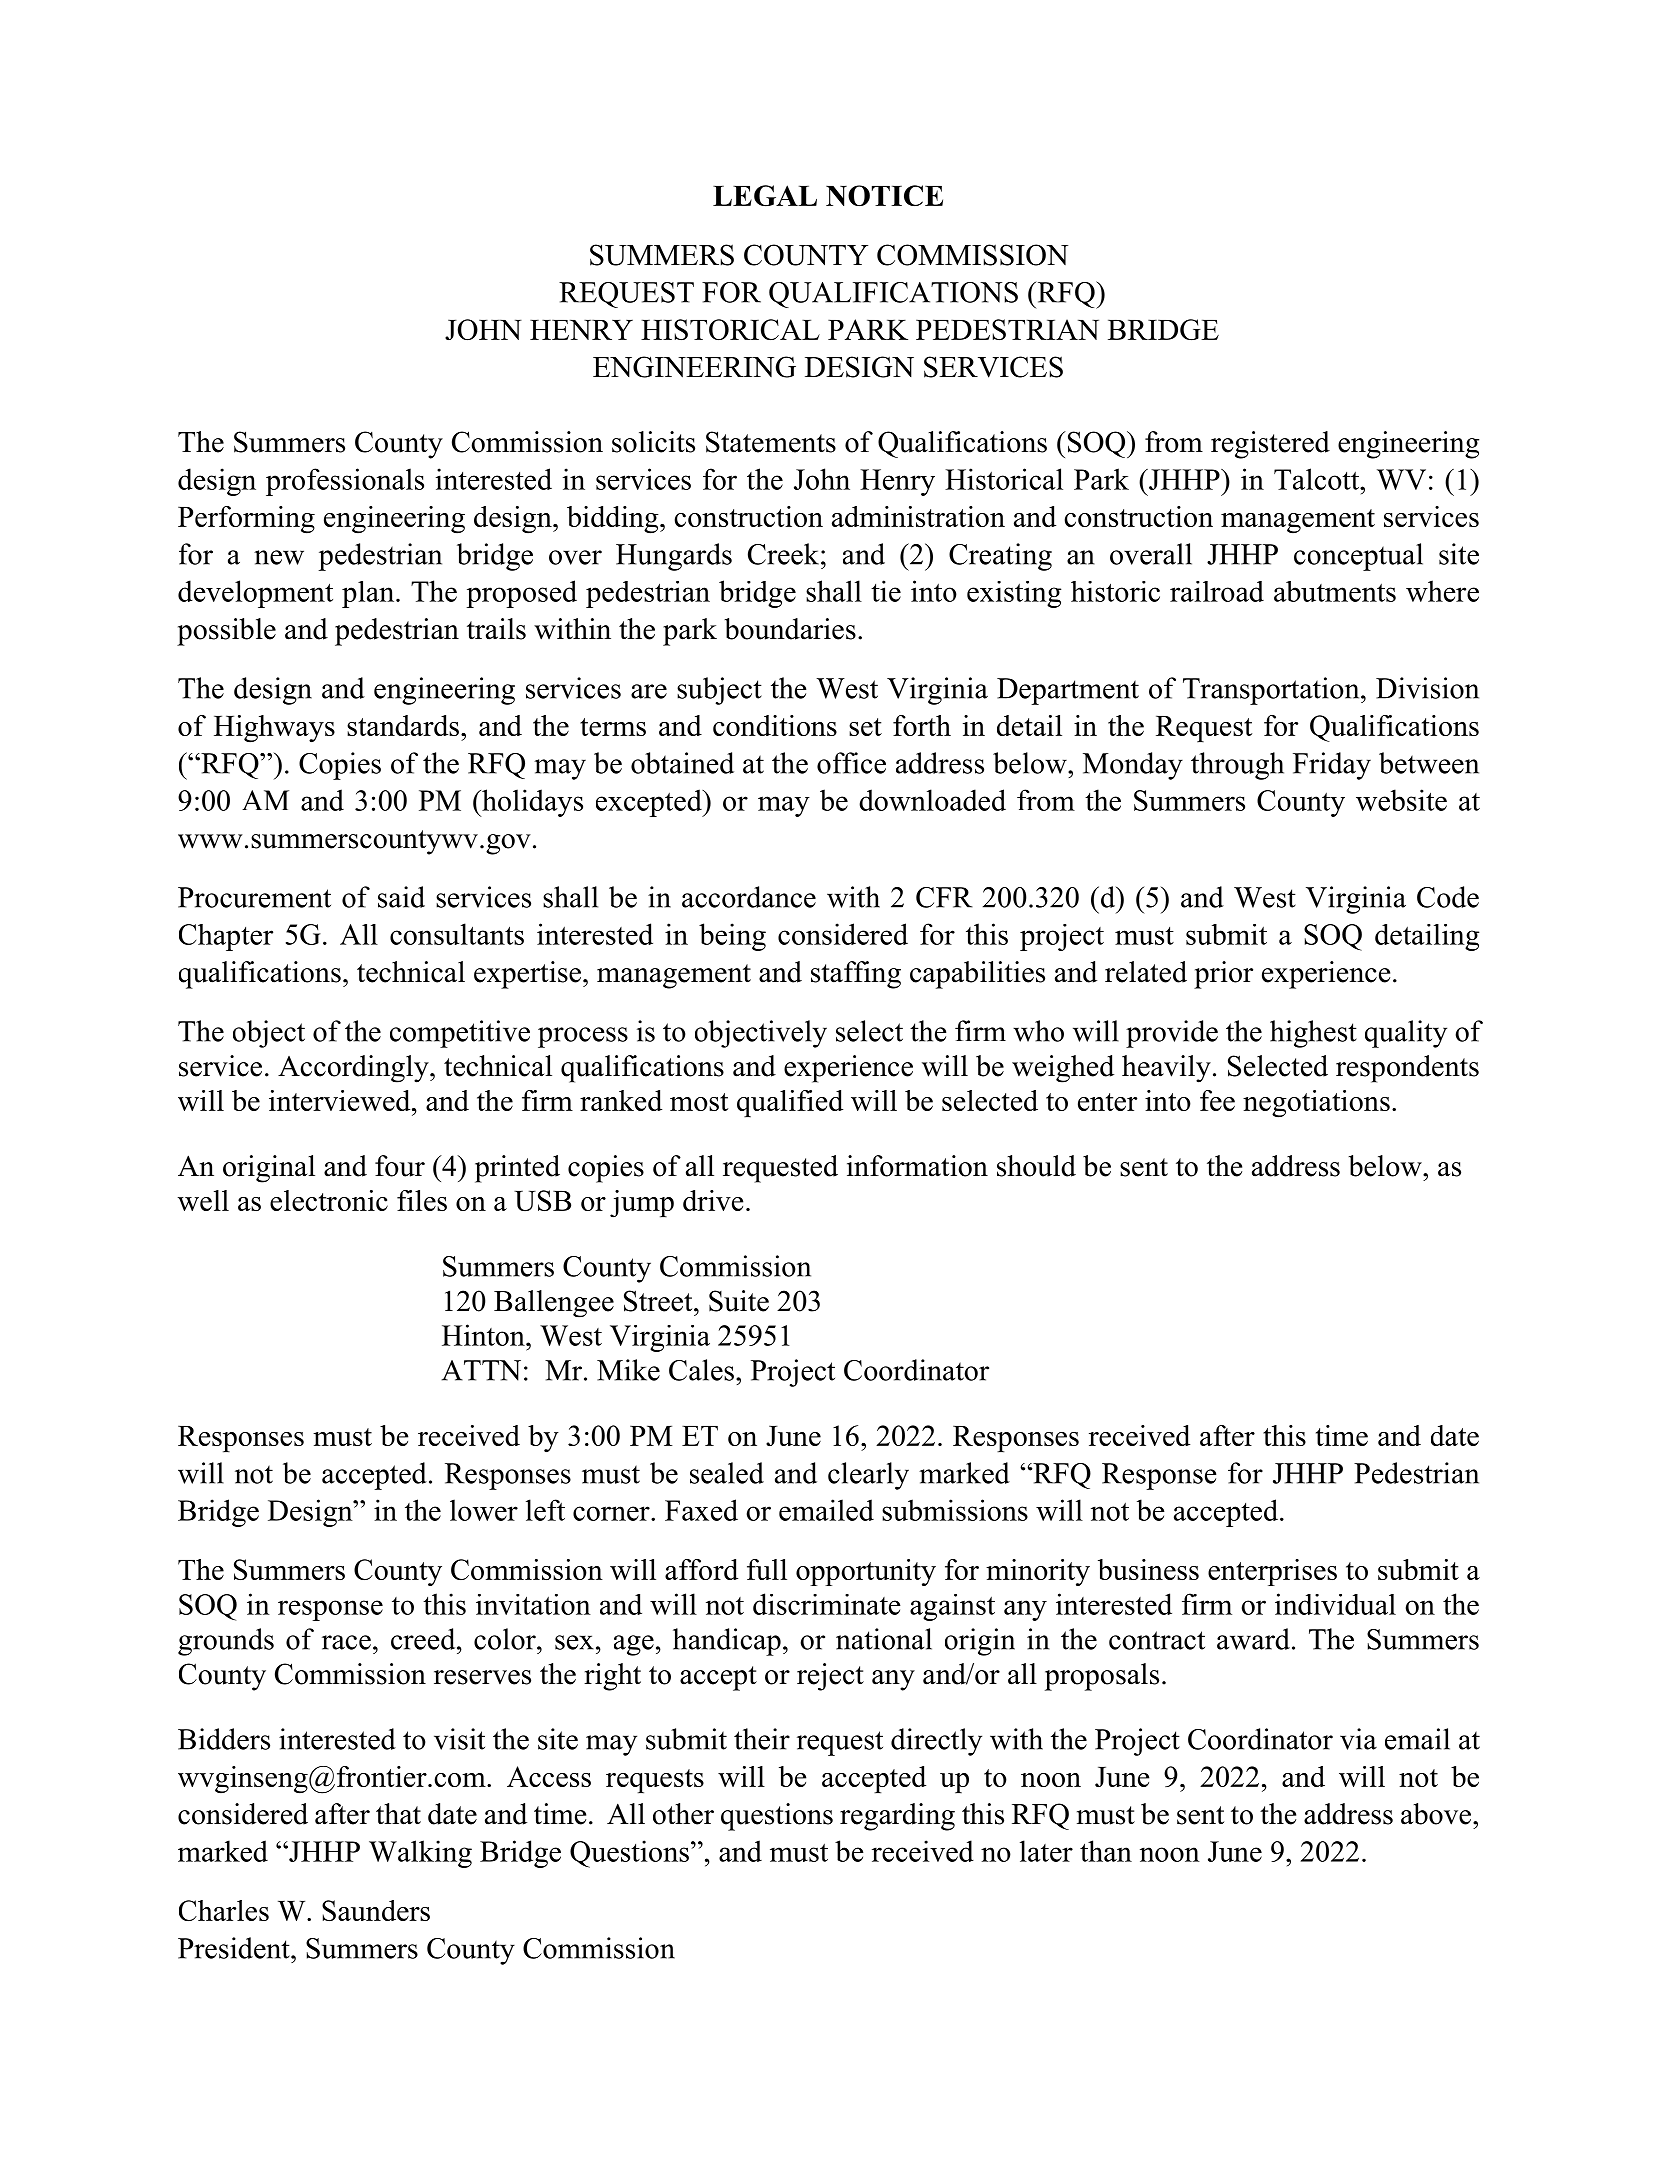 The image size is (1677, 2170). Describe the element at coordinates (1316, 1104) in the screenshot. I see `negotiations` at that location.
